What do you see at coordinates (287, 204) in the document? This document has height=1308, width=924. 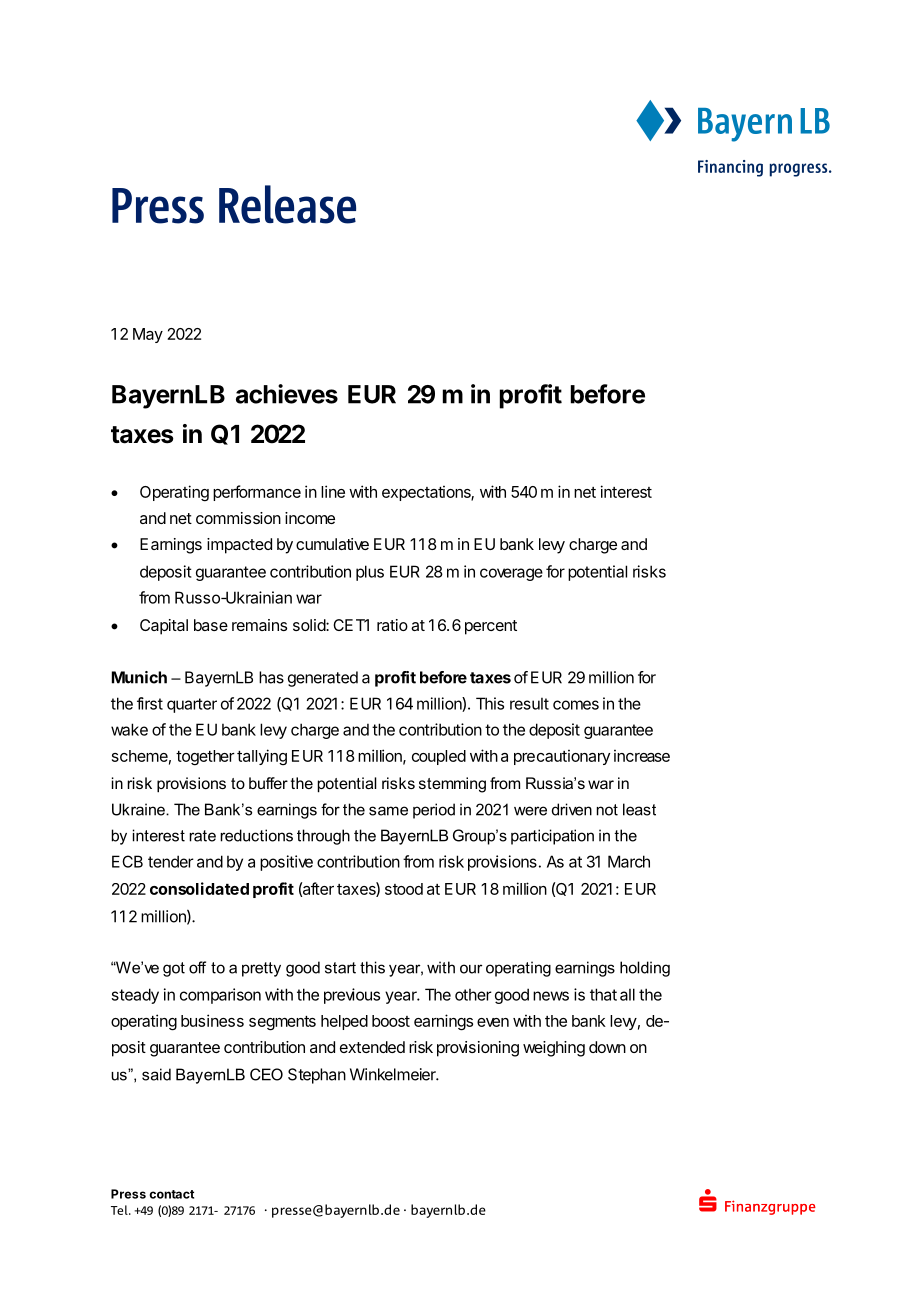 I see `Release` at bounding box center [287, 204].
